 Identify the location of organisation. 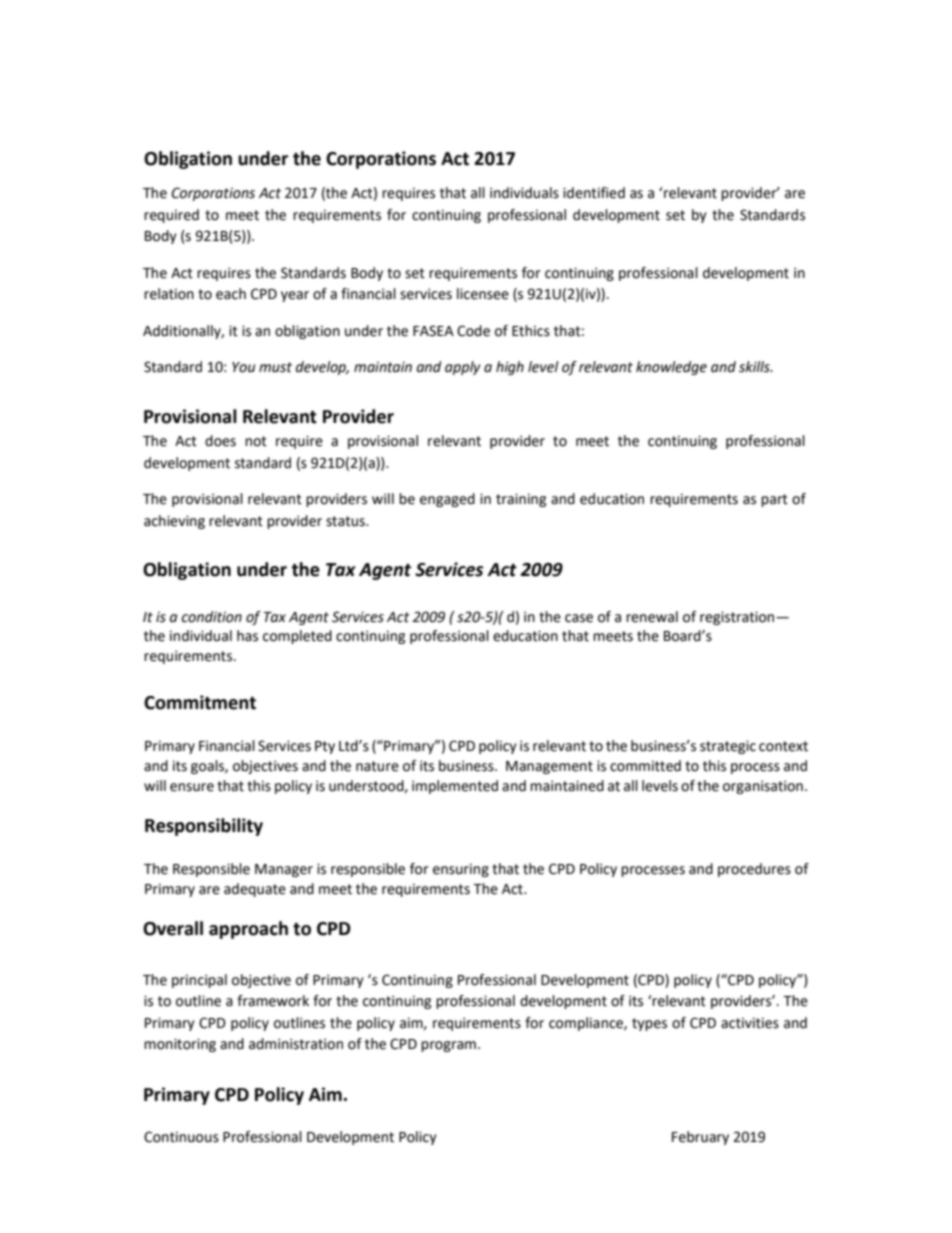
(763, 787).
